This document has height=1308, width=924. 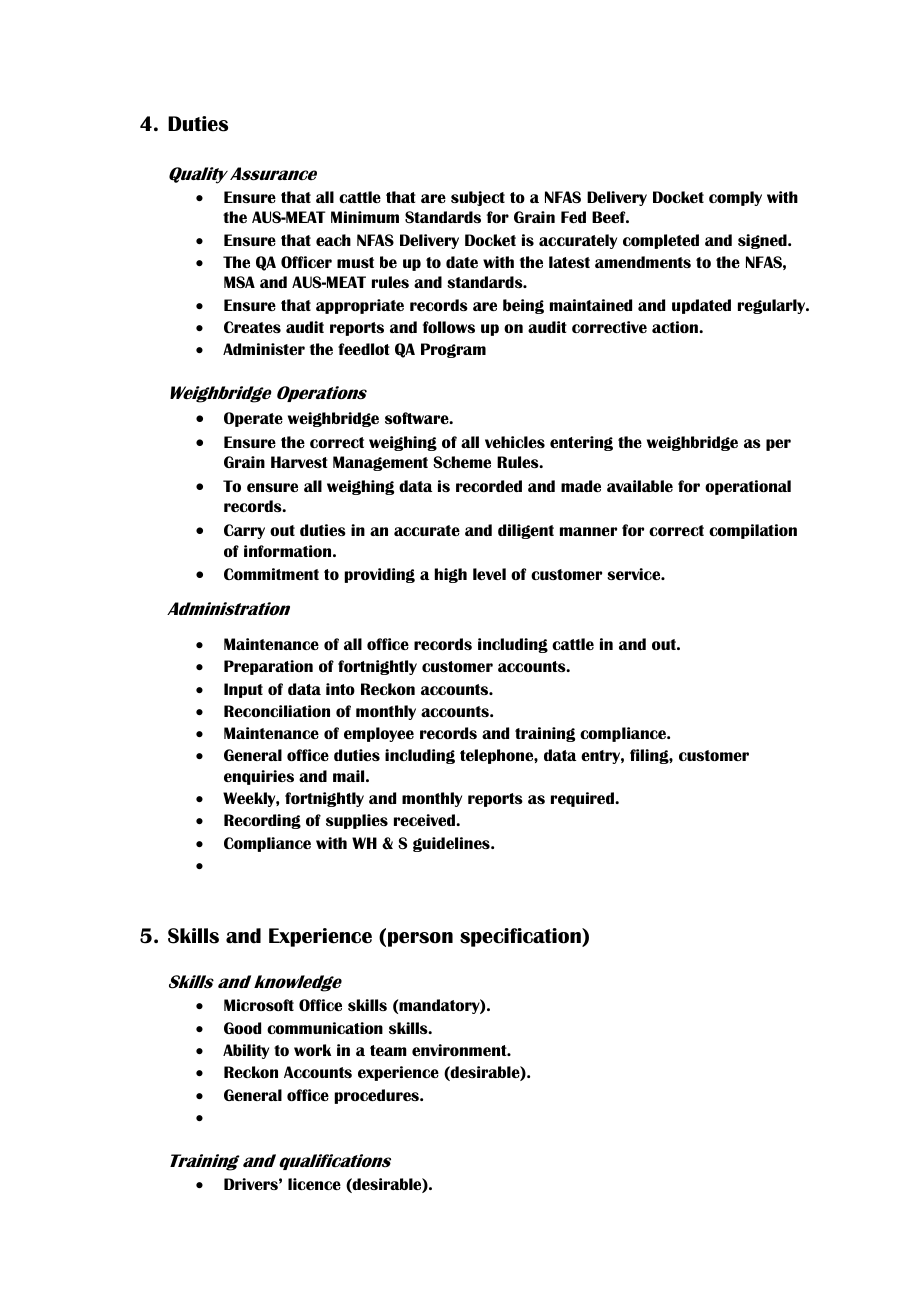 What do you see at coordinates (452, 844) in the document?
I see `guidelines` at bounding box center [452, 844].
